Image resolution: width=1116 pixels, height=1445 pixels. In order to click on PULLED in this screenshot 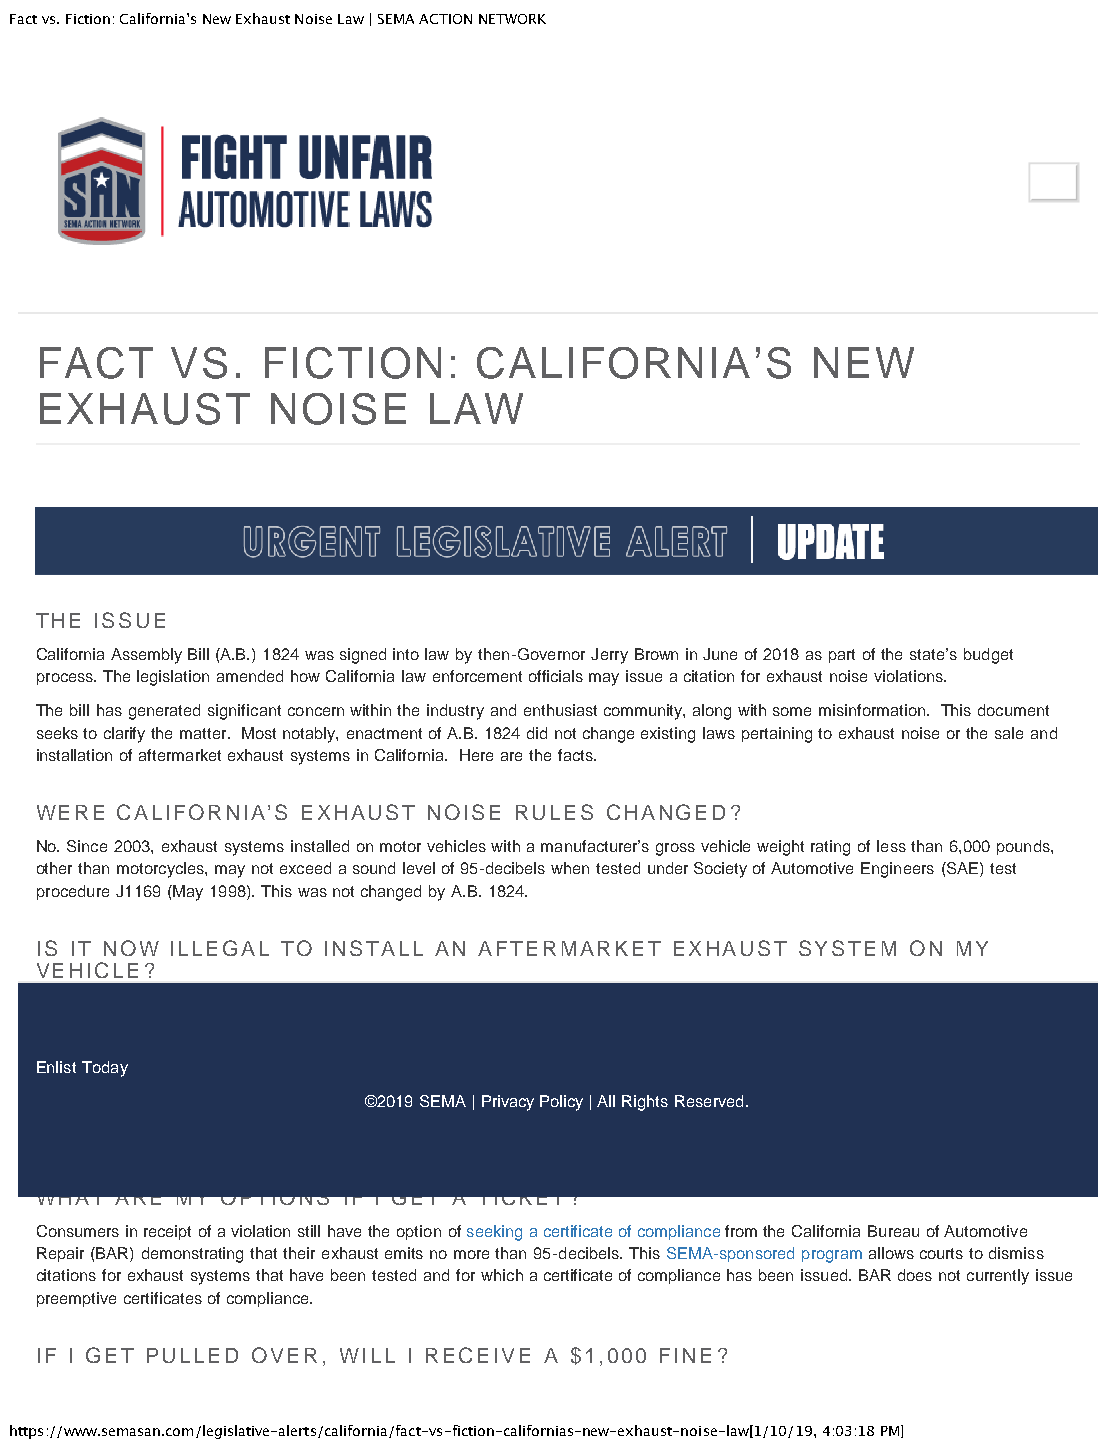, I will do `click(192, 1355)`.
